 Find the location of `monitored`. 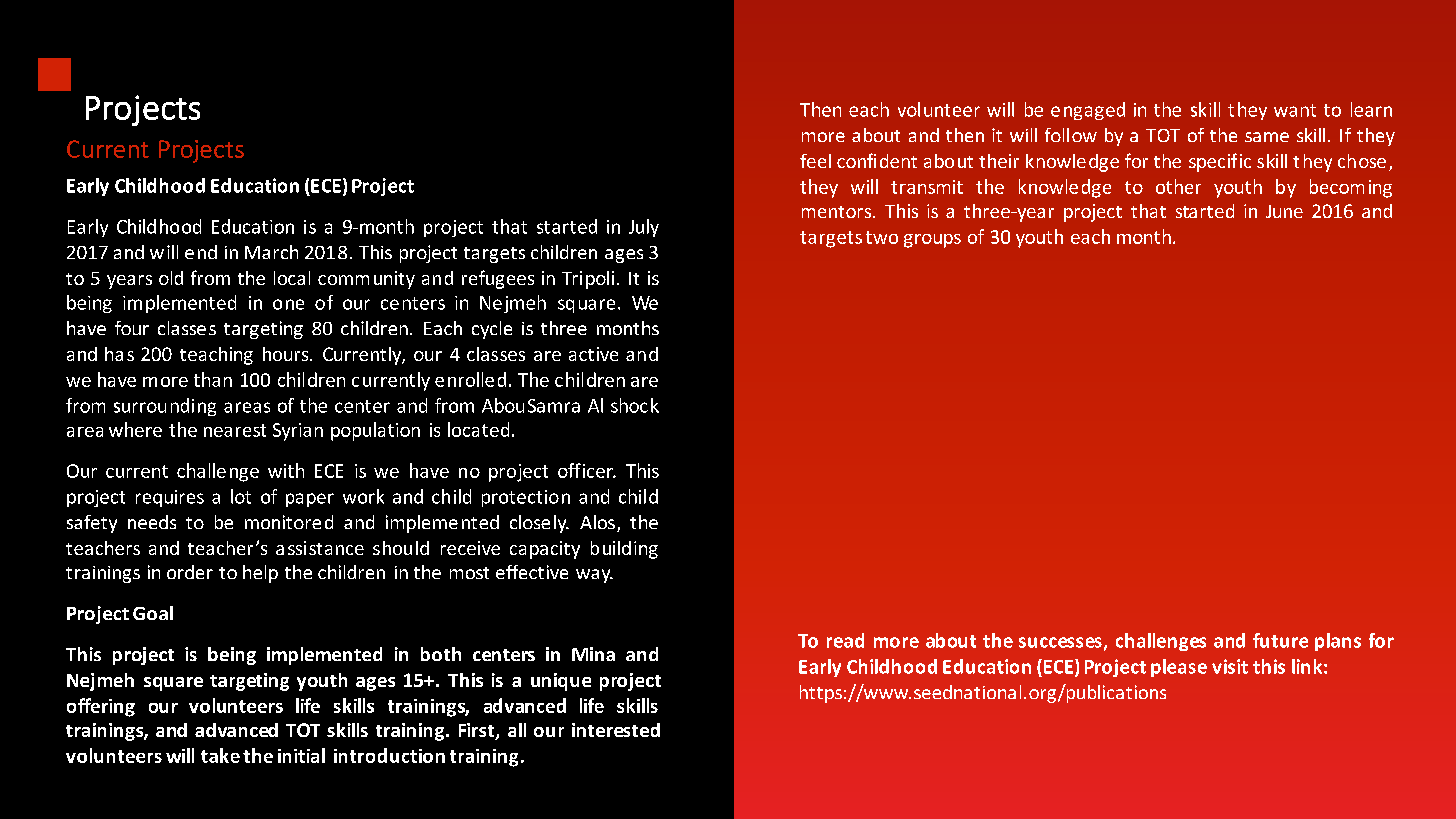

monitored is located at coordinates (289, 522).
